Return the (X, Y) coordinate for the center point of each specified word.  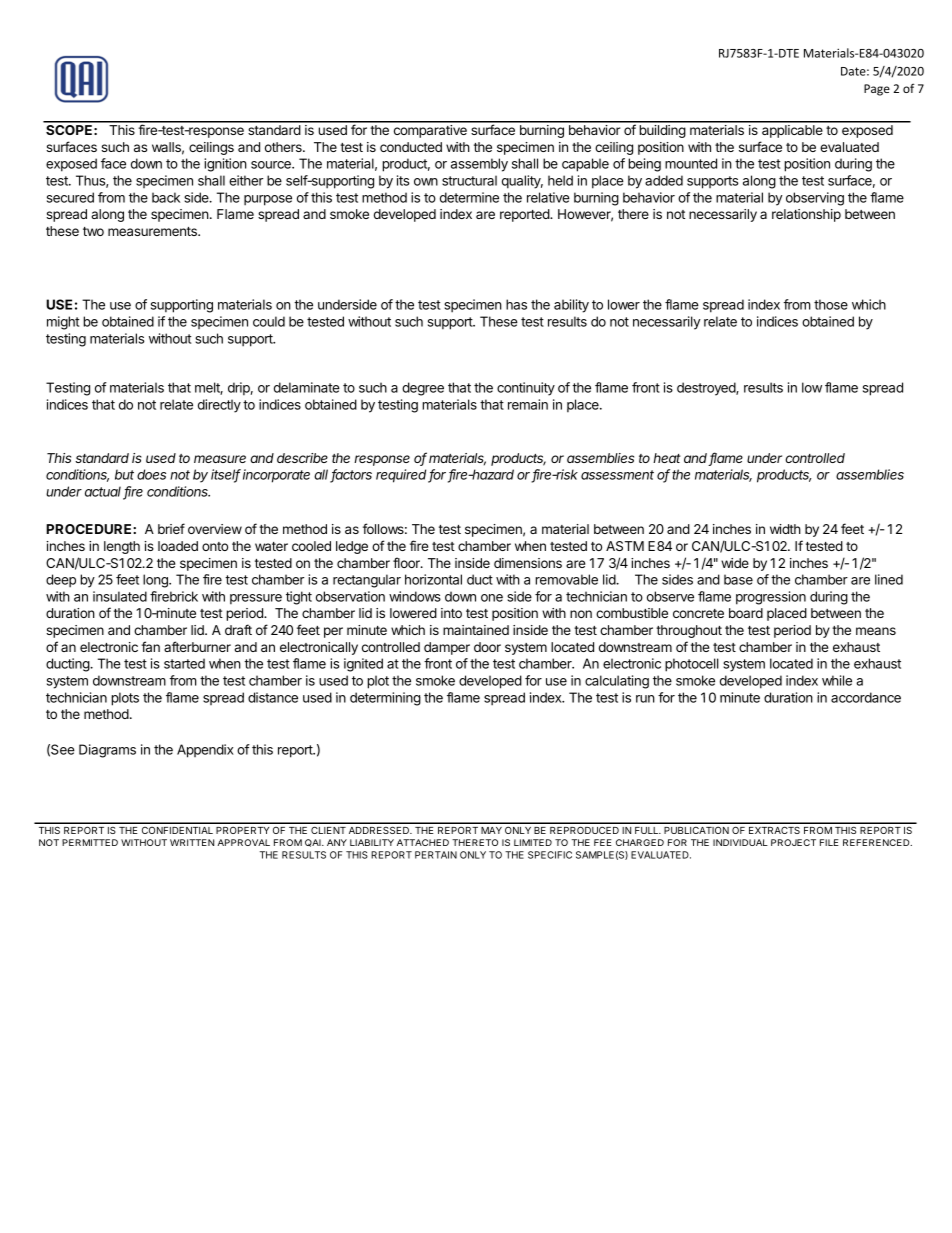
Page (877, 90)
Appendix (205, 751)
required (402, 476)
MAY (491, 830)
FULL (648, 830)
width (785, 529)
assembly (479, 165)
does (151, 474)
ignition (225, 165)
